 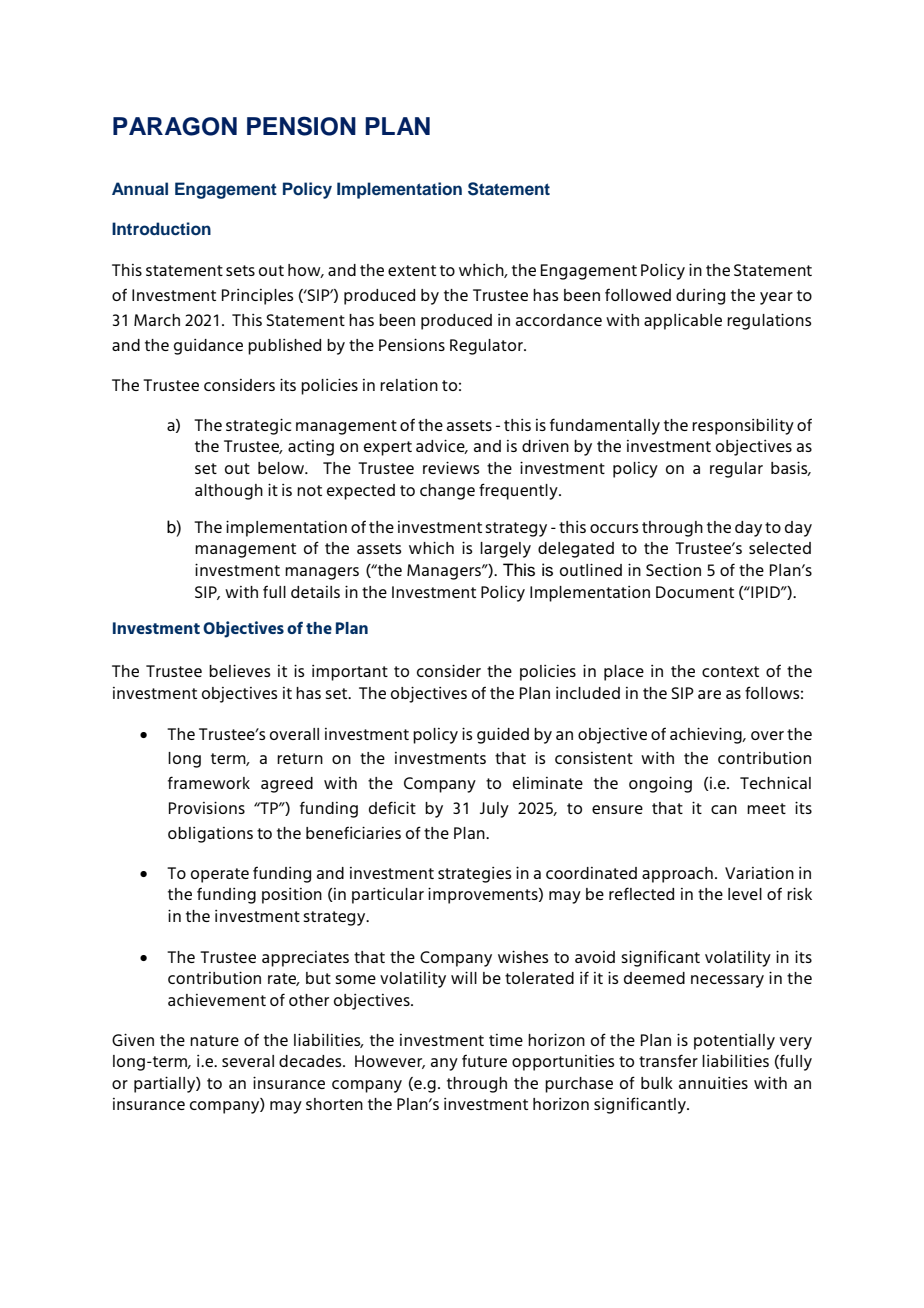 I want to click on largely, so click(x=505, y=550).
